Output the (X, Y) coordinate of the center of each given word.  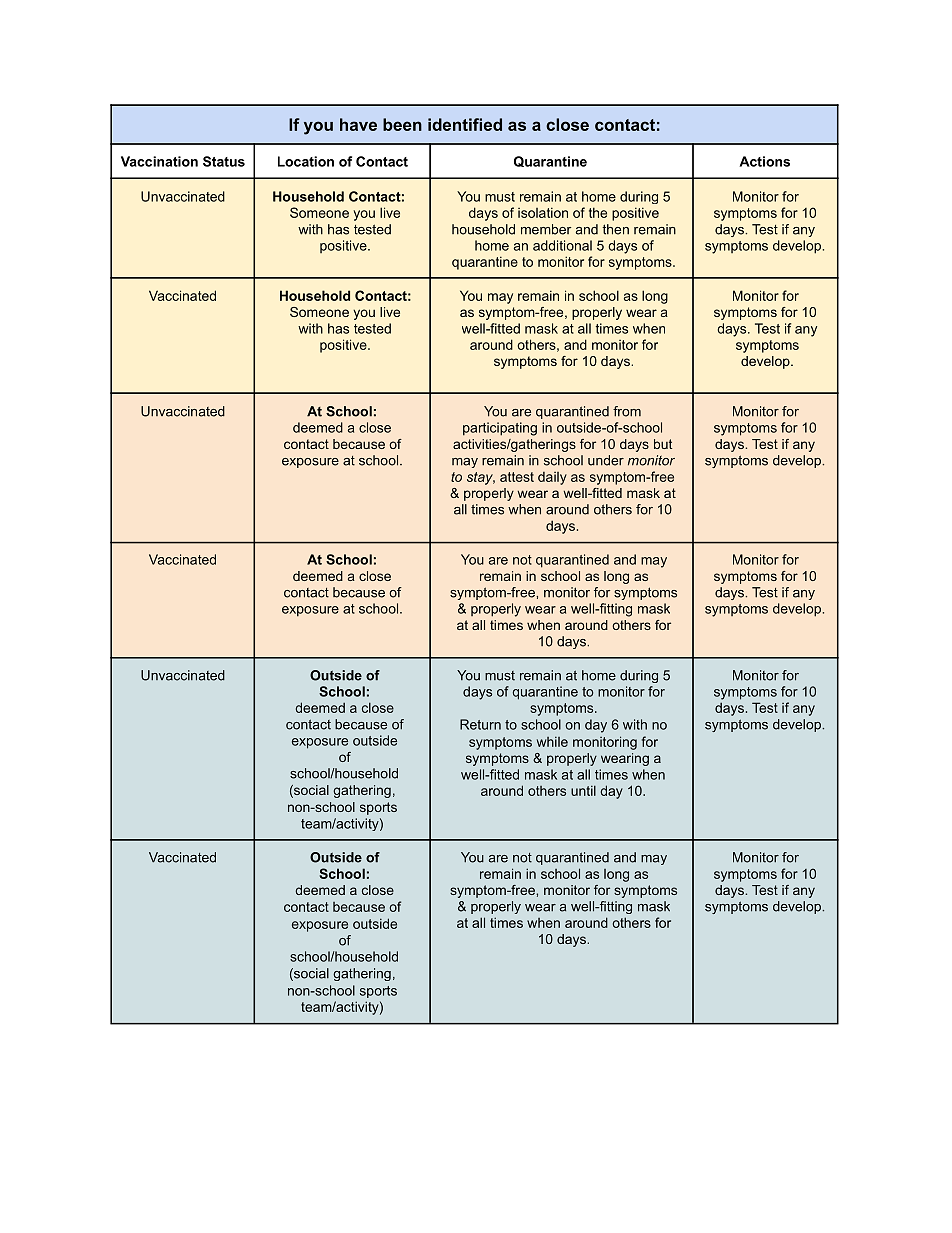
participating (500, 429)
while (552, 741)
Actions (764, 161)
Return (480, 724)
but (663, 444)
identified (465, 124)
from (627, 411)
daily (552, 478)
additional (562, 245)
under (606, 460)
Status (224, 161)
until (583, 790)
